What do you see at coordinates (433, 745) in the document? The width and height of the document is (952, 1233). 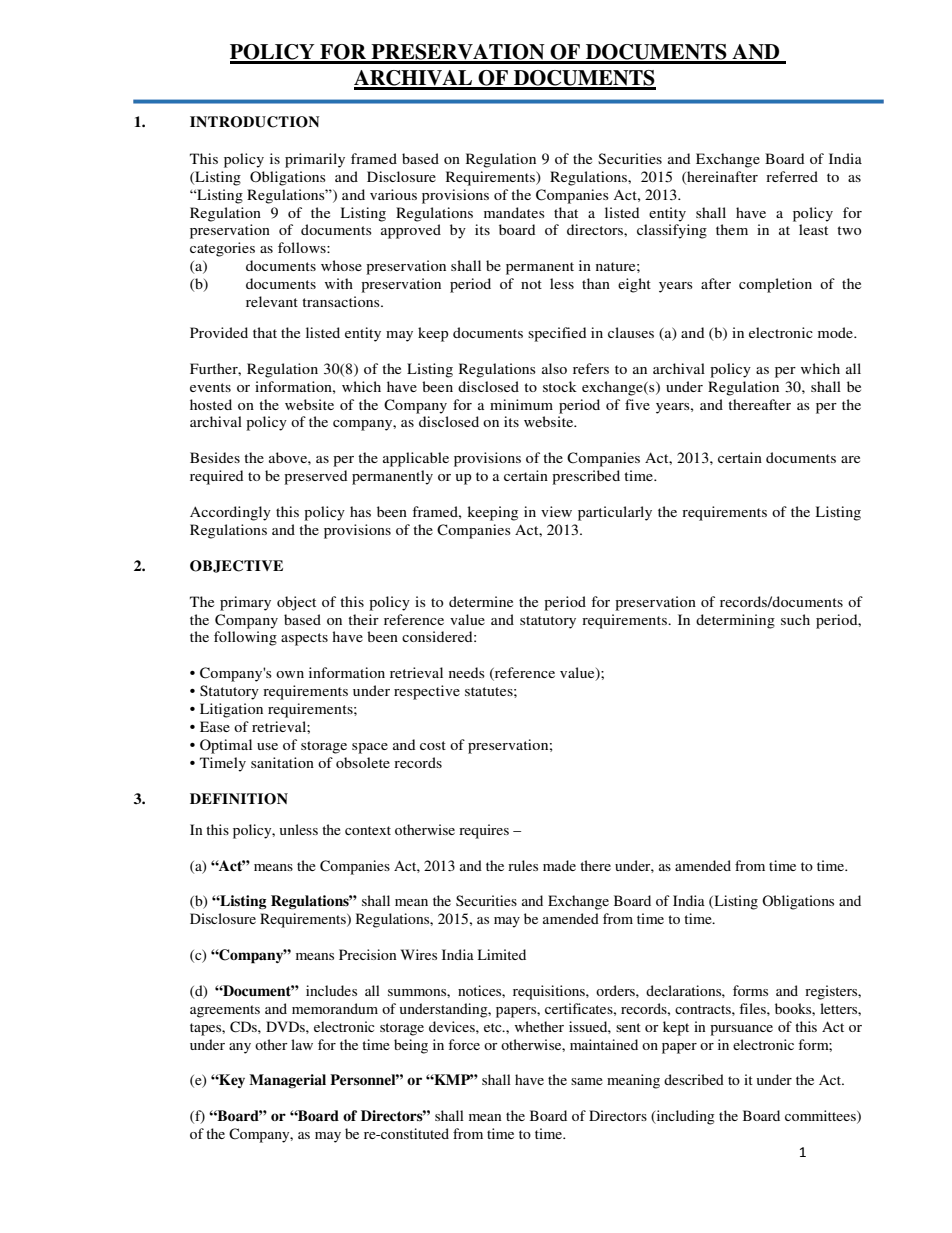 I see `cost` at bounding box center [433, 745].
